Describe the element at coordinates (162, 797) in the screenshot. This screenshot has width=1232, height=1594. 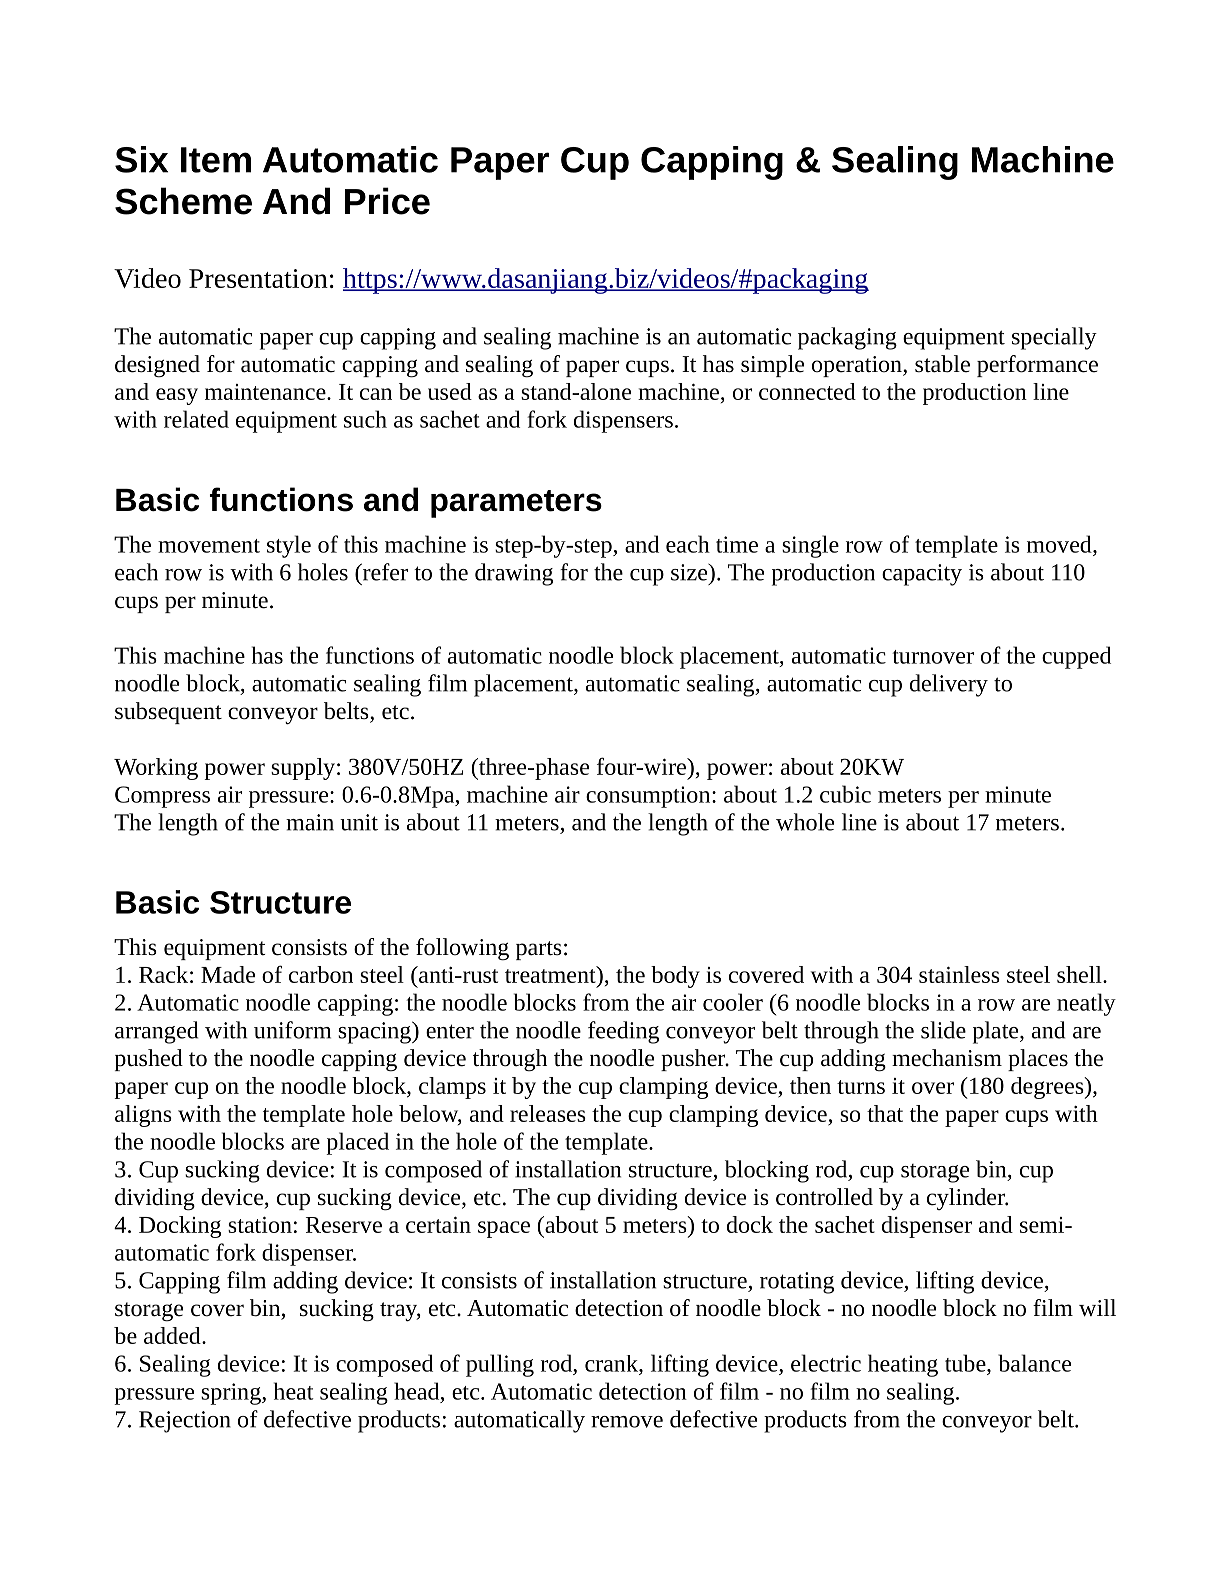
I see `Compress` at that location.
